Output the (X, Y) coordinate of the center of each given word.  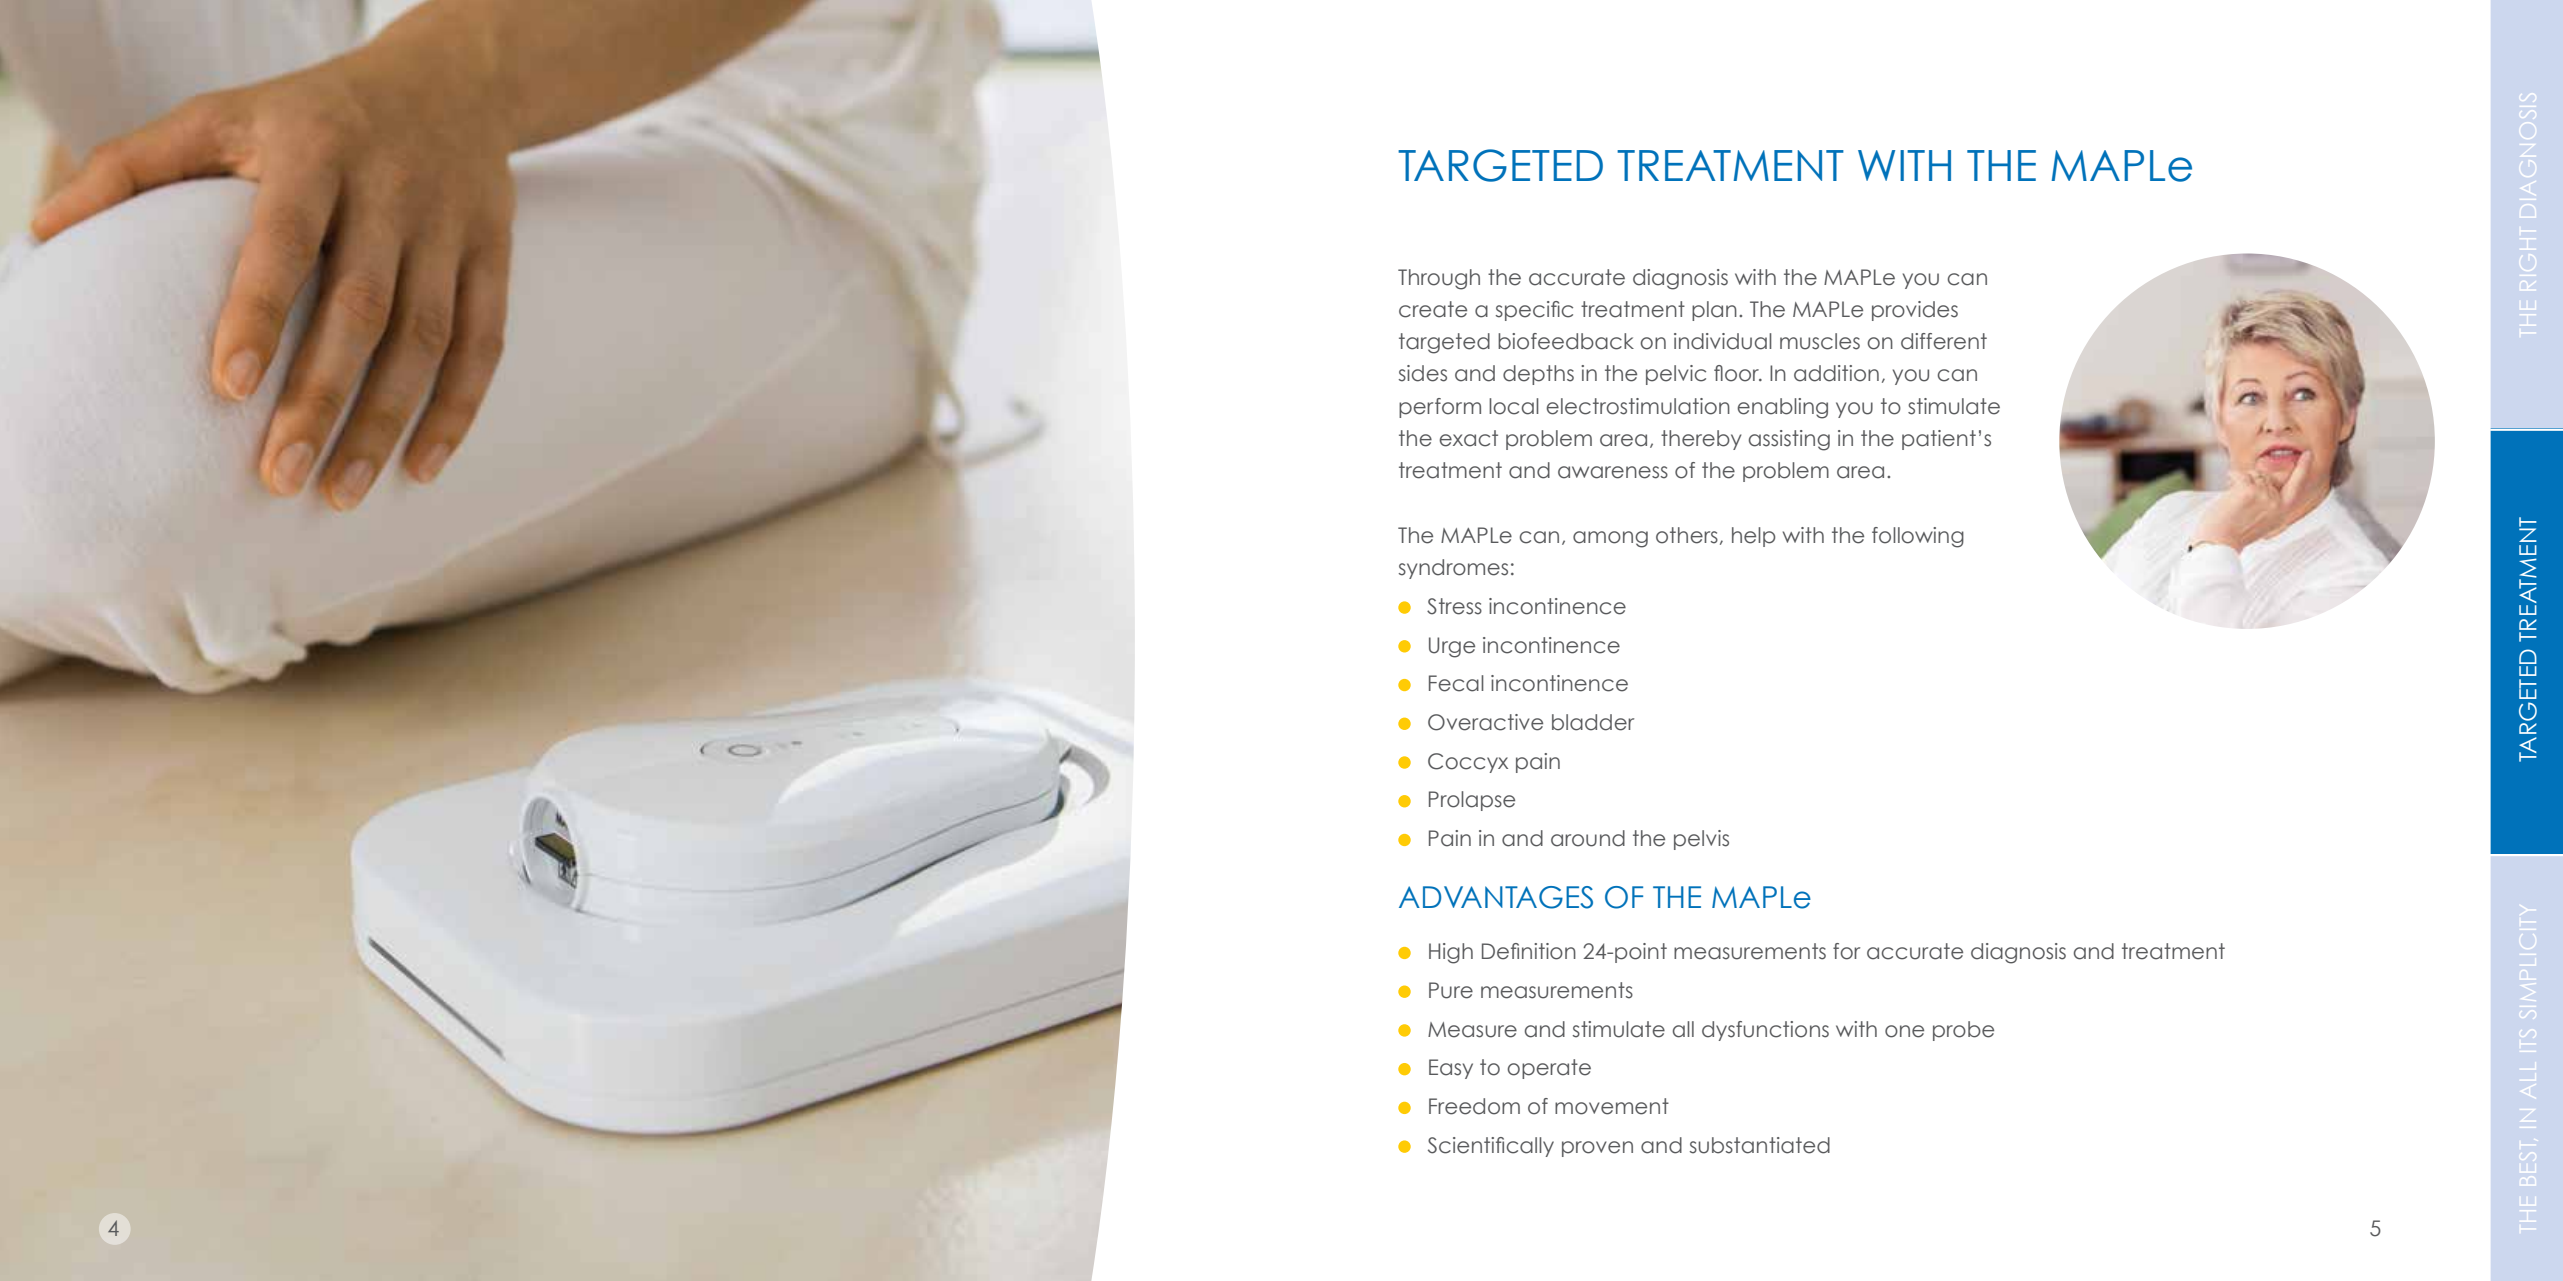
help (1754, 537)
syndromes (1453, 569)
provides (1915, 311)
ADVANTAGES (1496, 897)
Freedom (1474, 1106)
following (1918, 537)
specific (1534, 311)
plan (1714, 311)
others (1687, 535)
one (1904, 1031)
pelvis (1701, 840)
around (1588, 838)
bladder (1593, 722)
